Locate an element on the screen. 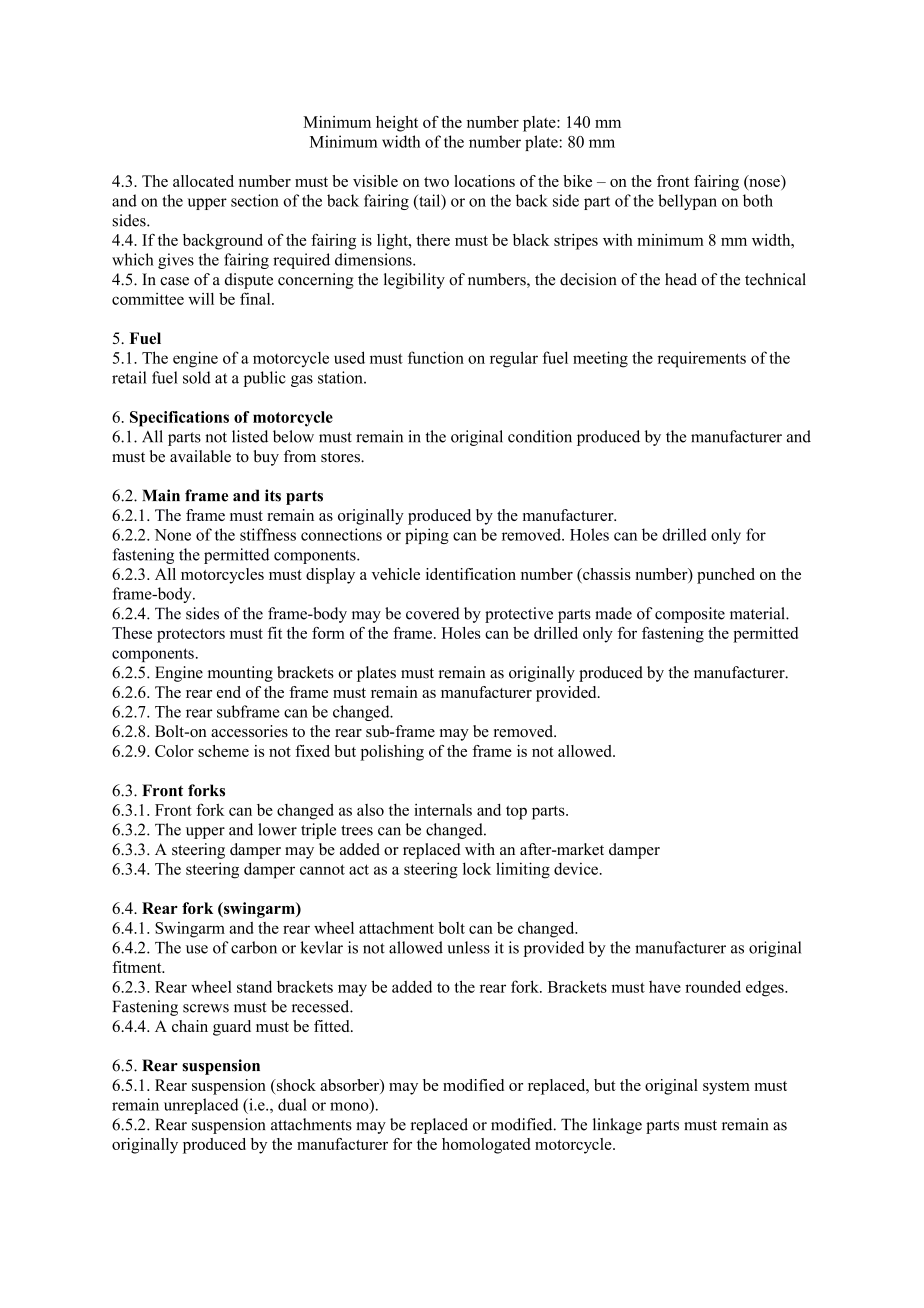 Image resolution: width=924 pixels, height=1308 pixels. composite is located at coordinates (690, 615).
